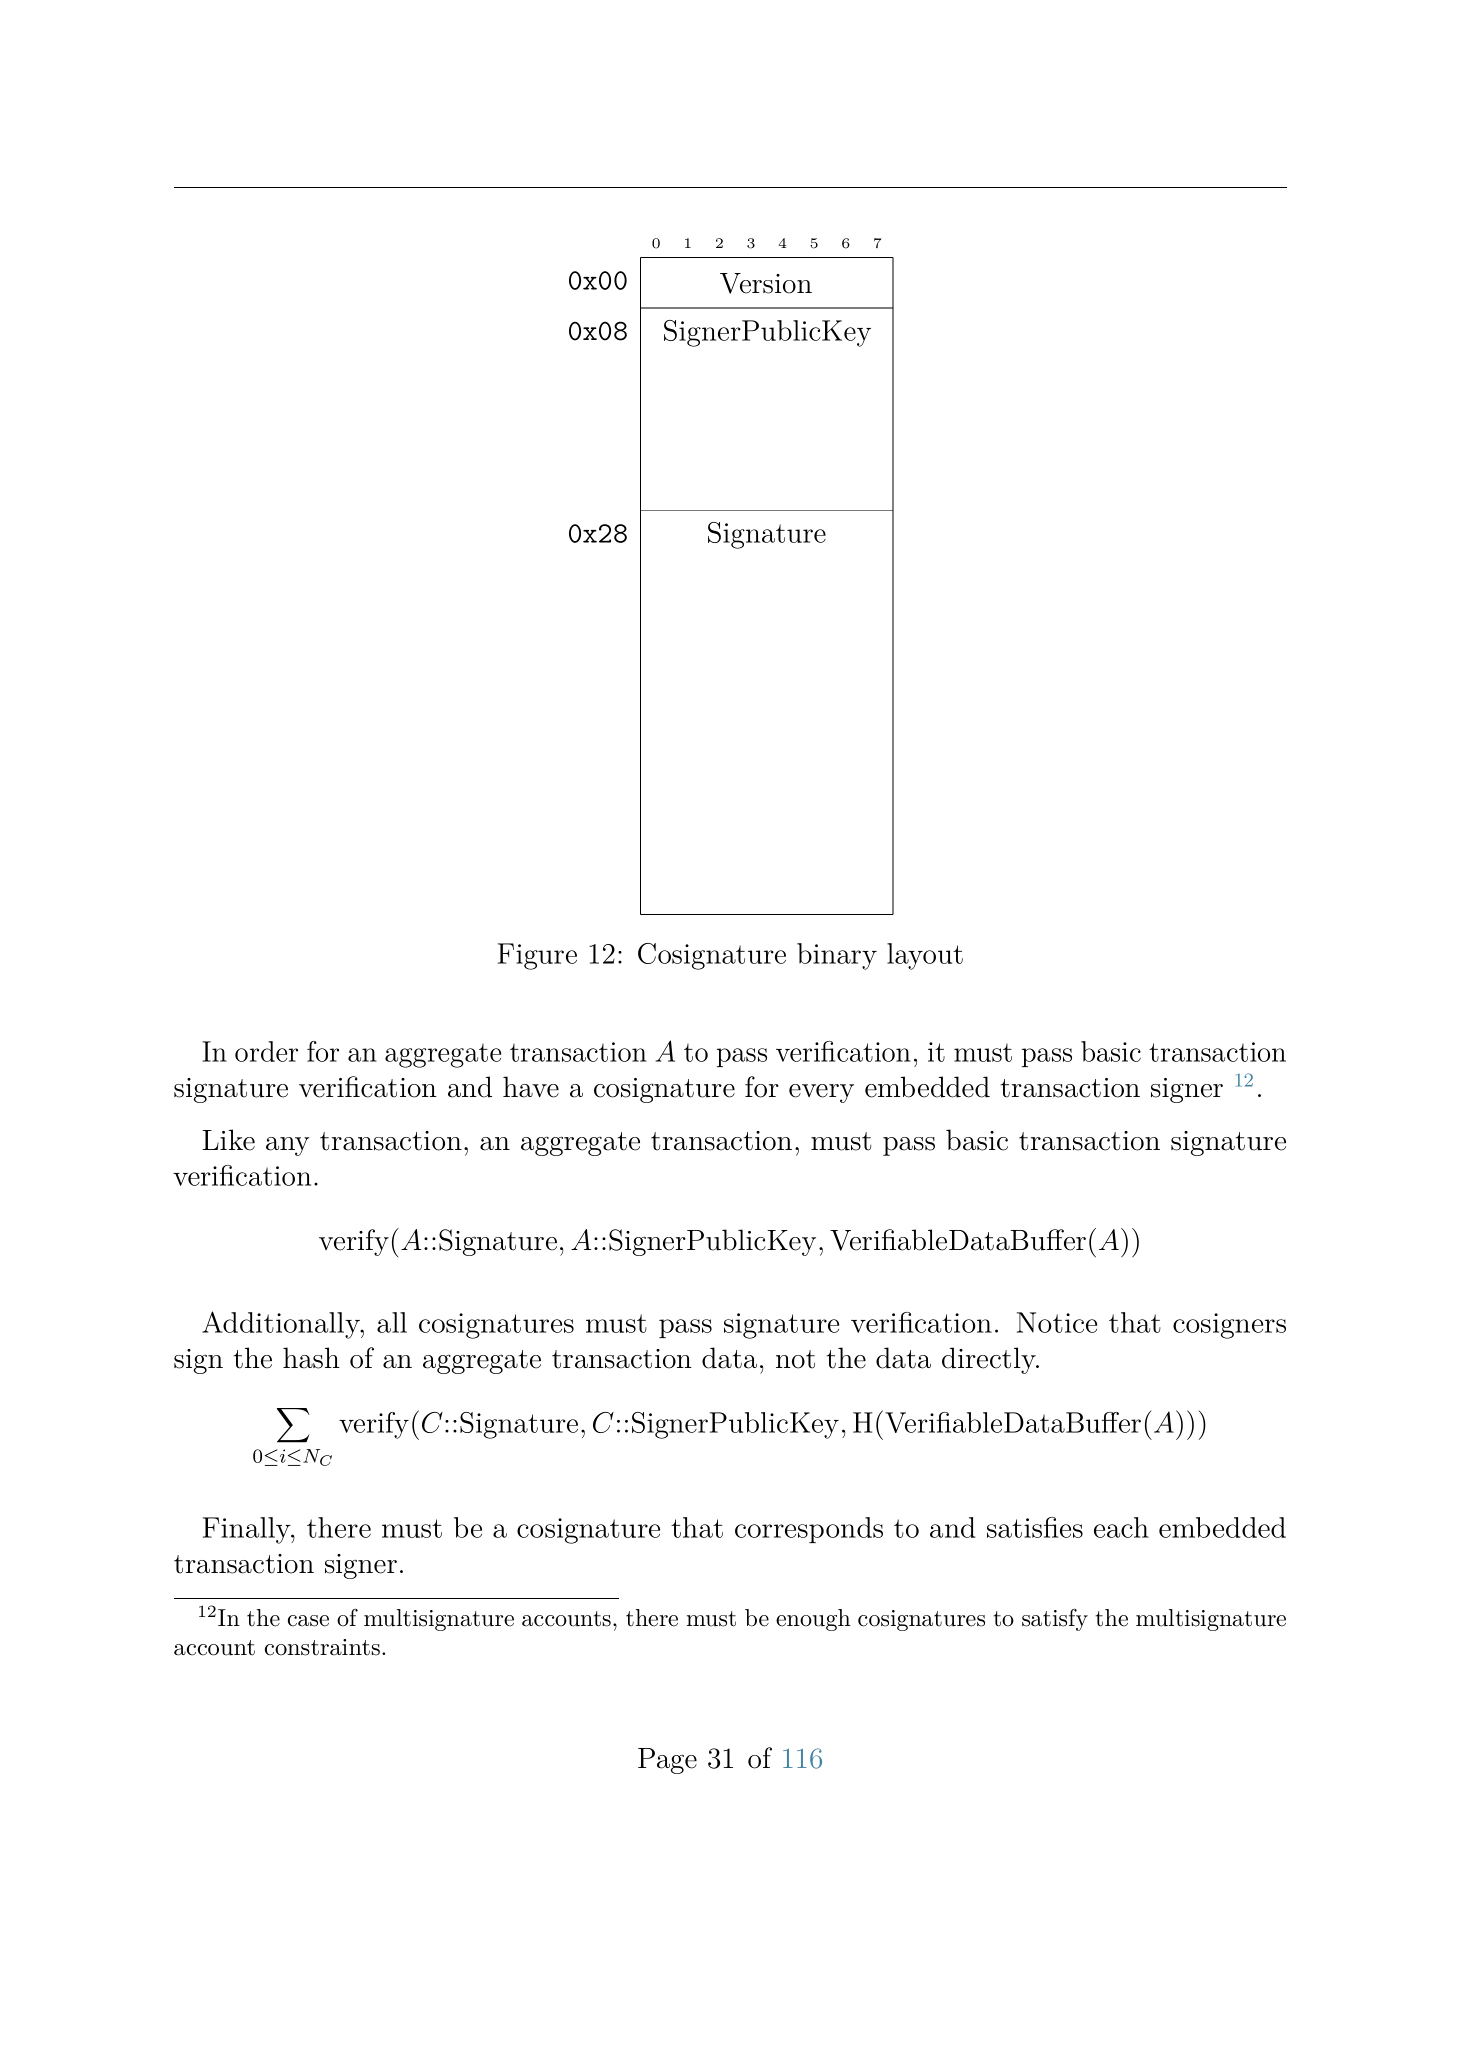  Describe the element at coordinates (322, 1647) in the screenshot. I see `constraints` at that location.
